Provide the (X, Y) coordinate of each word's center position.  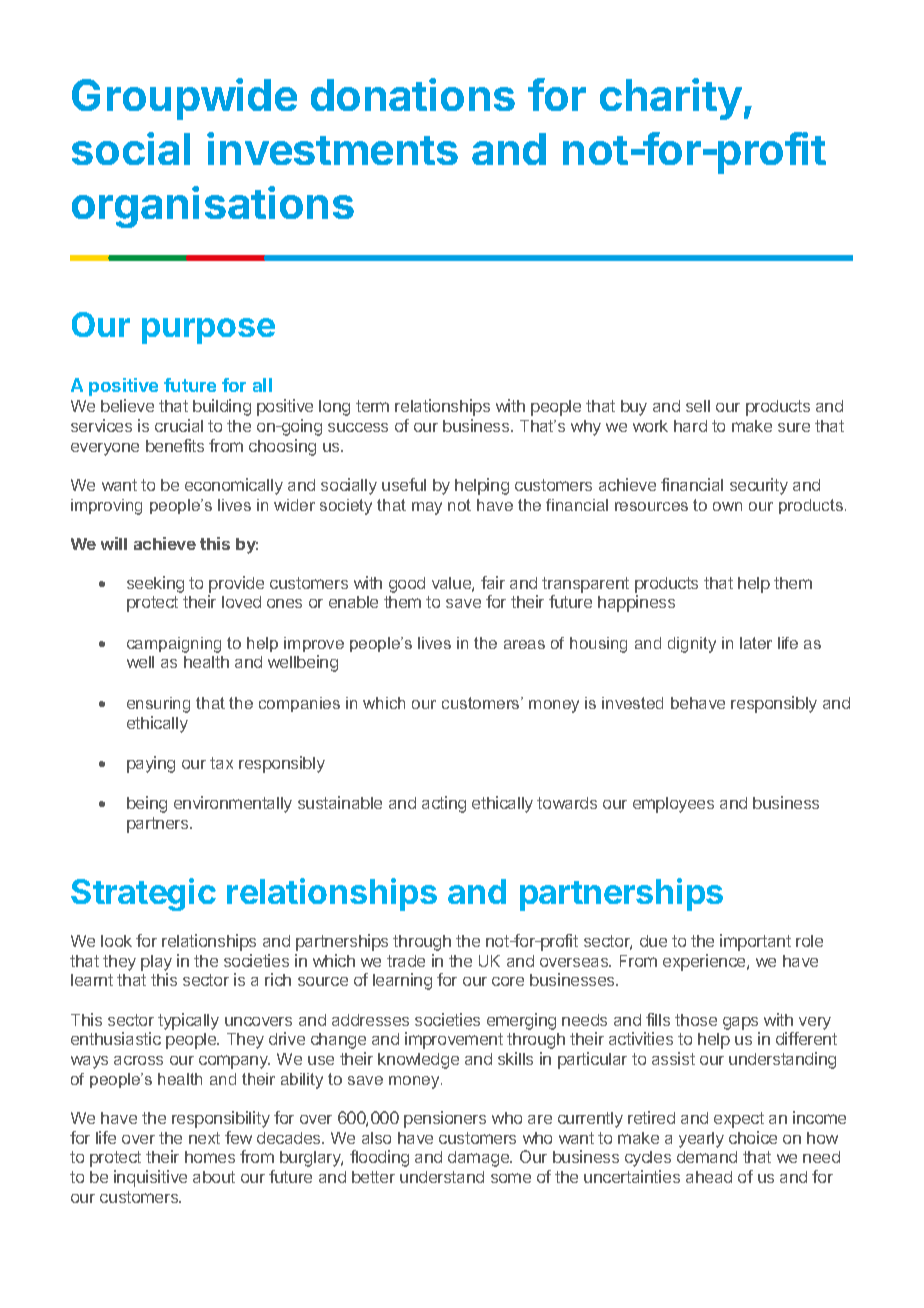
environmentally (233, 804)
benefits (175, 445)
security (759, 486)
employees (673, 805)
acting (444, 804)
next (204, 1138)
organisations (213, 207)
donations (413, 94)
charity (671, 99)
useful (404, 484)
